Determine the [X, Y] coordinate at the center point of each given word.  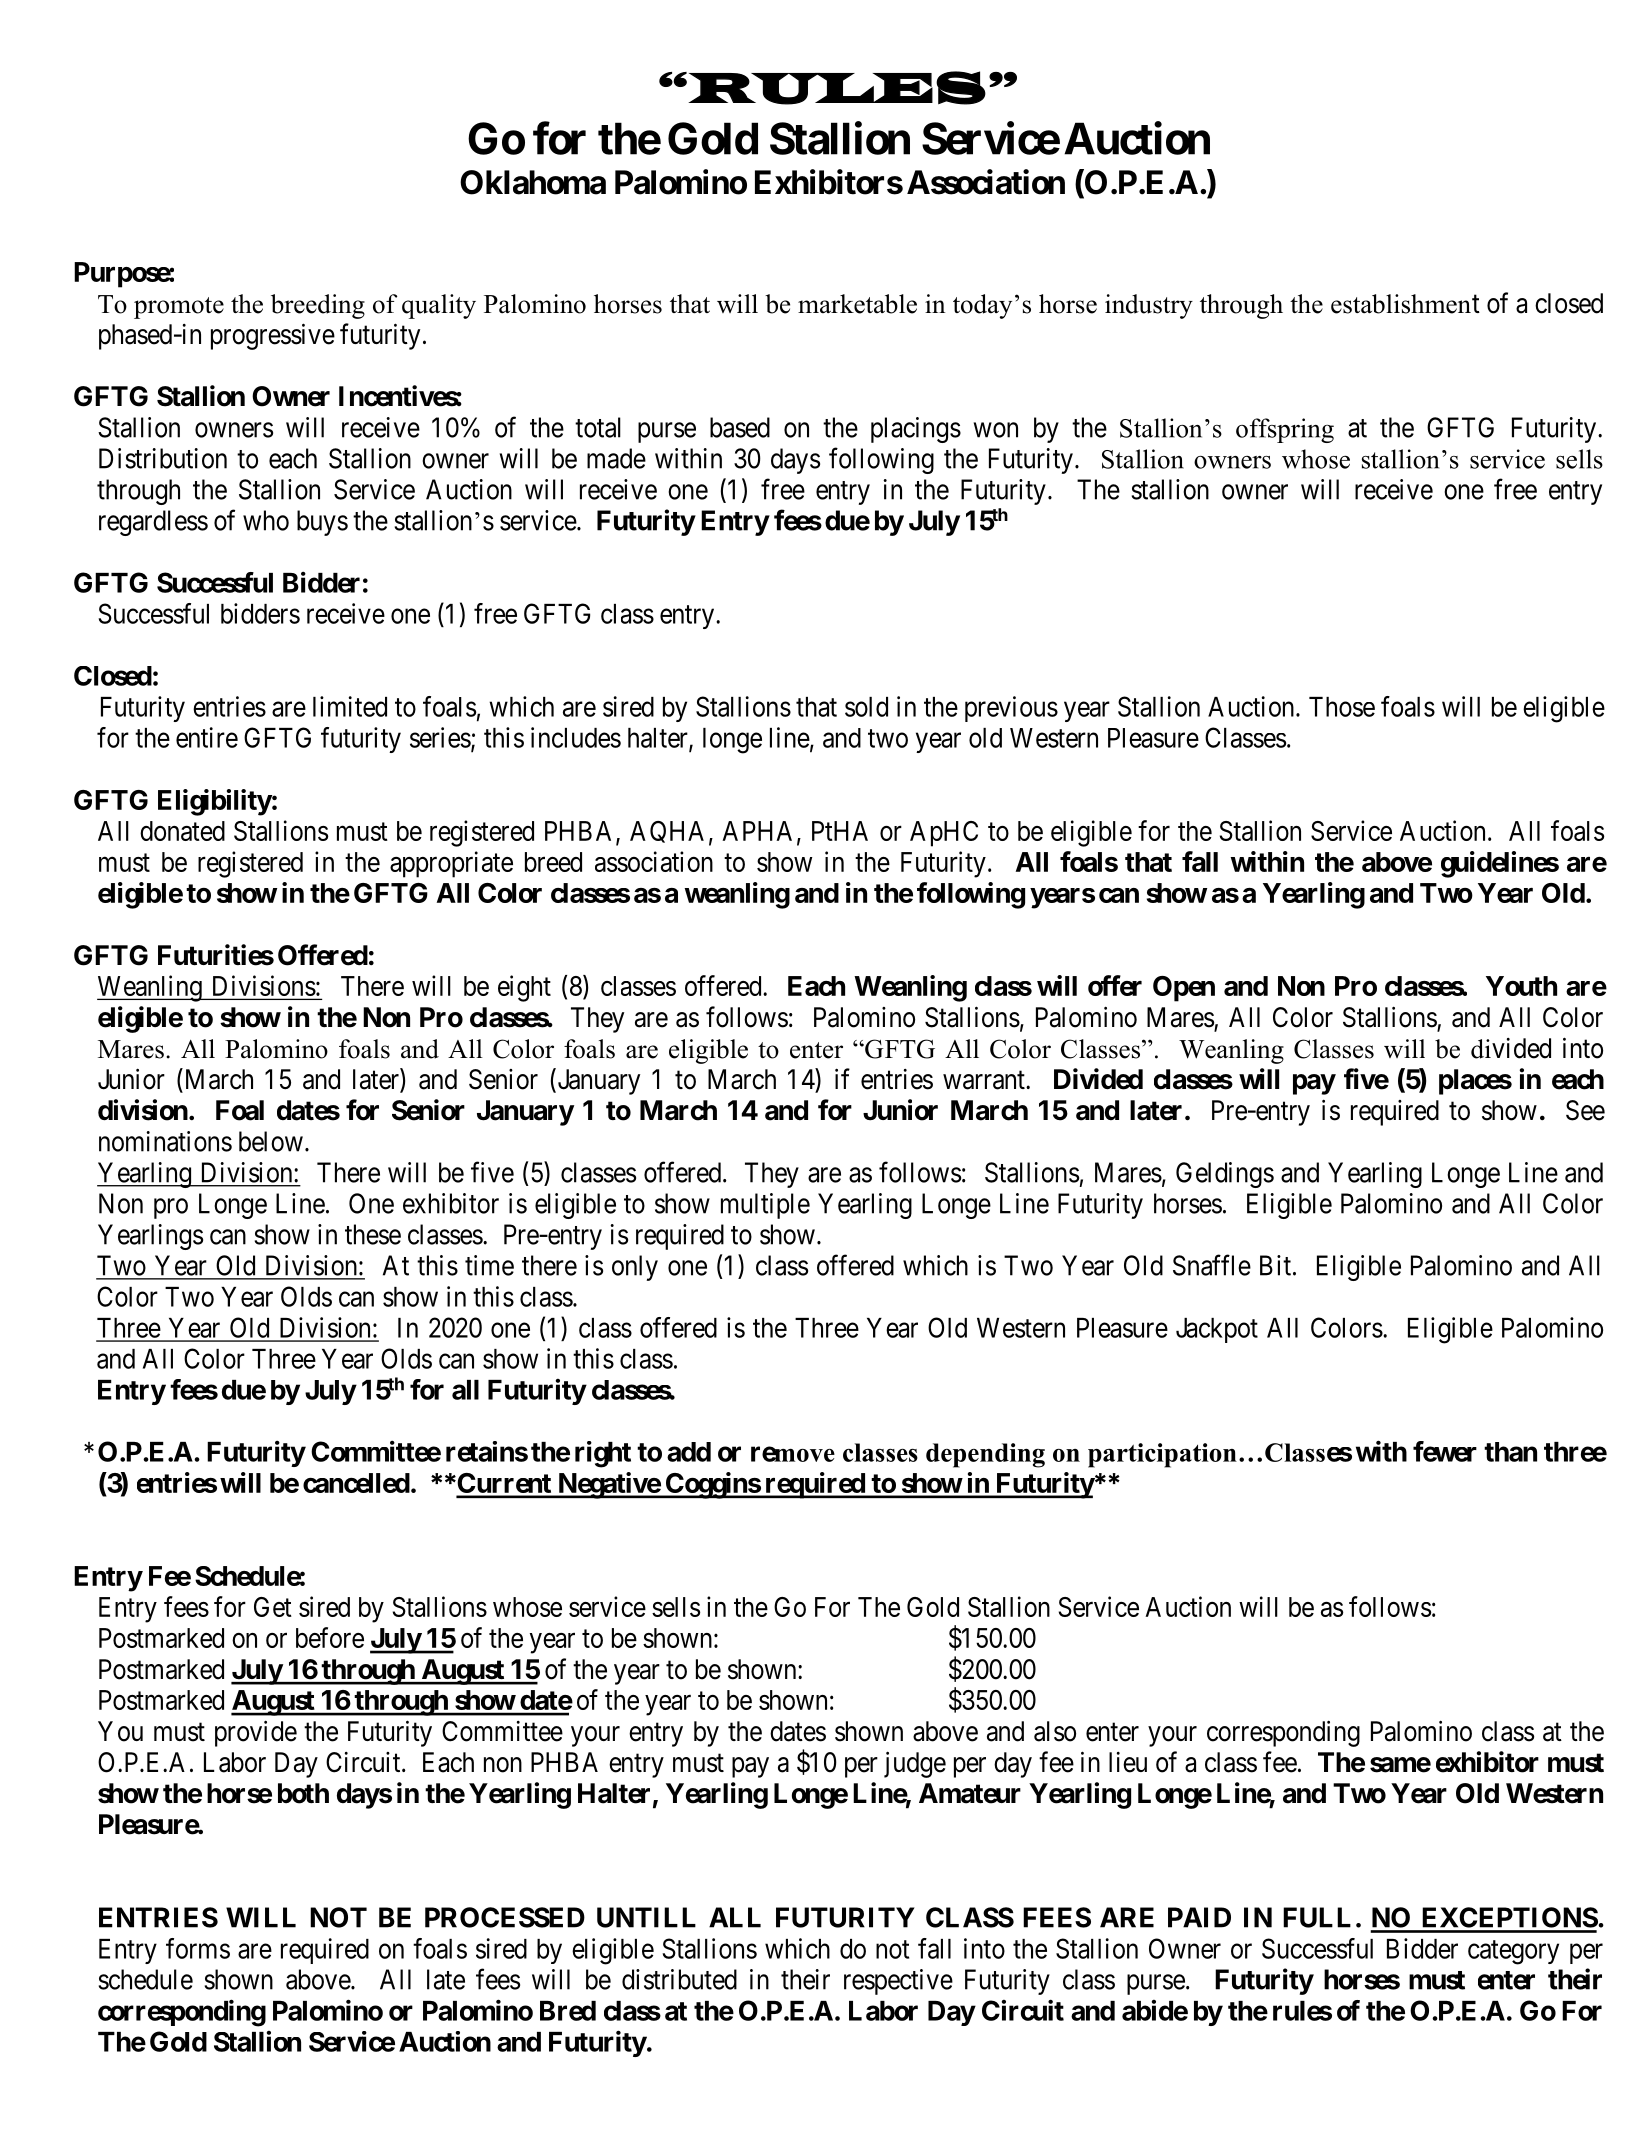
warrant [985, 1080]
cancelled [356, 1483]
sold [866, 707]
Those [1342, 707]
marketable [857, 304]
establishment [1405, 304]
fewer [1445, 1451]
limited [350, 706]
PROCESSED [505, 1917]
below [271, 1141]
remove [793, 1454]
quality [439, 306]
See [1585, 1110]
